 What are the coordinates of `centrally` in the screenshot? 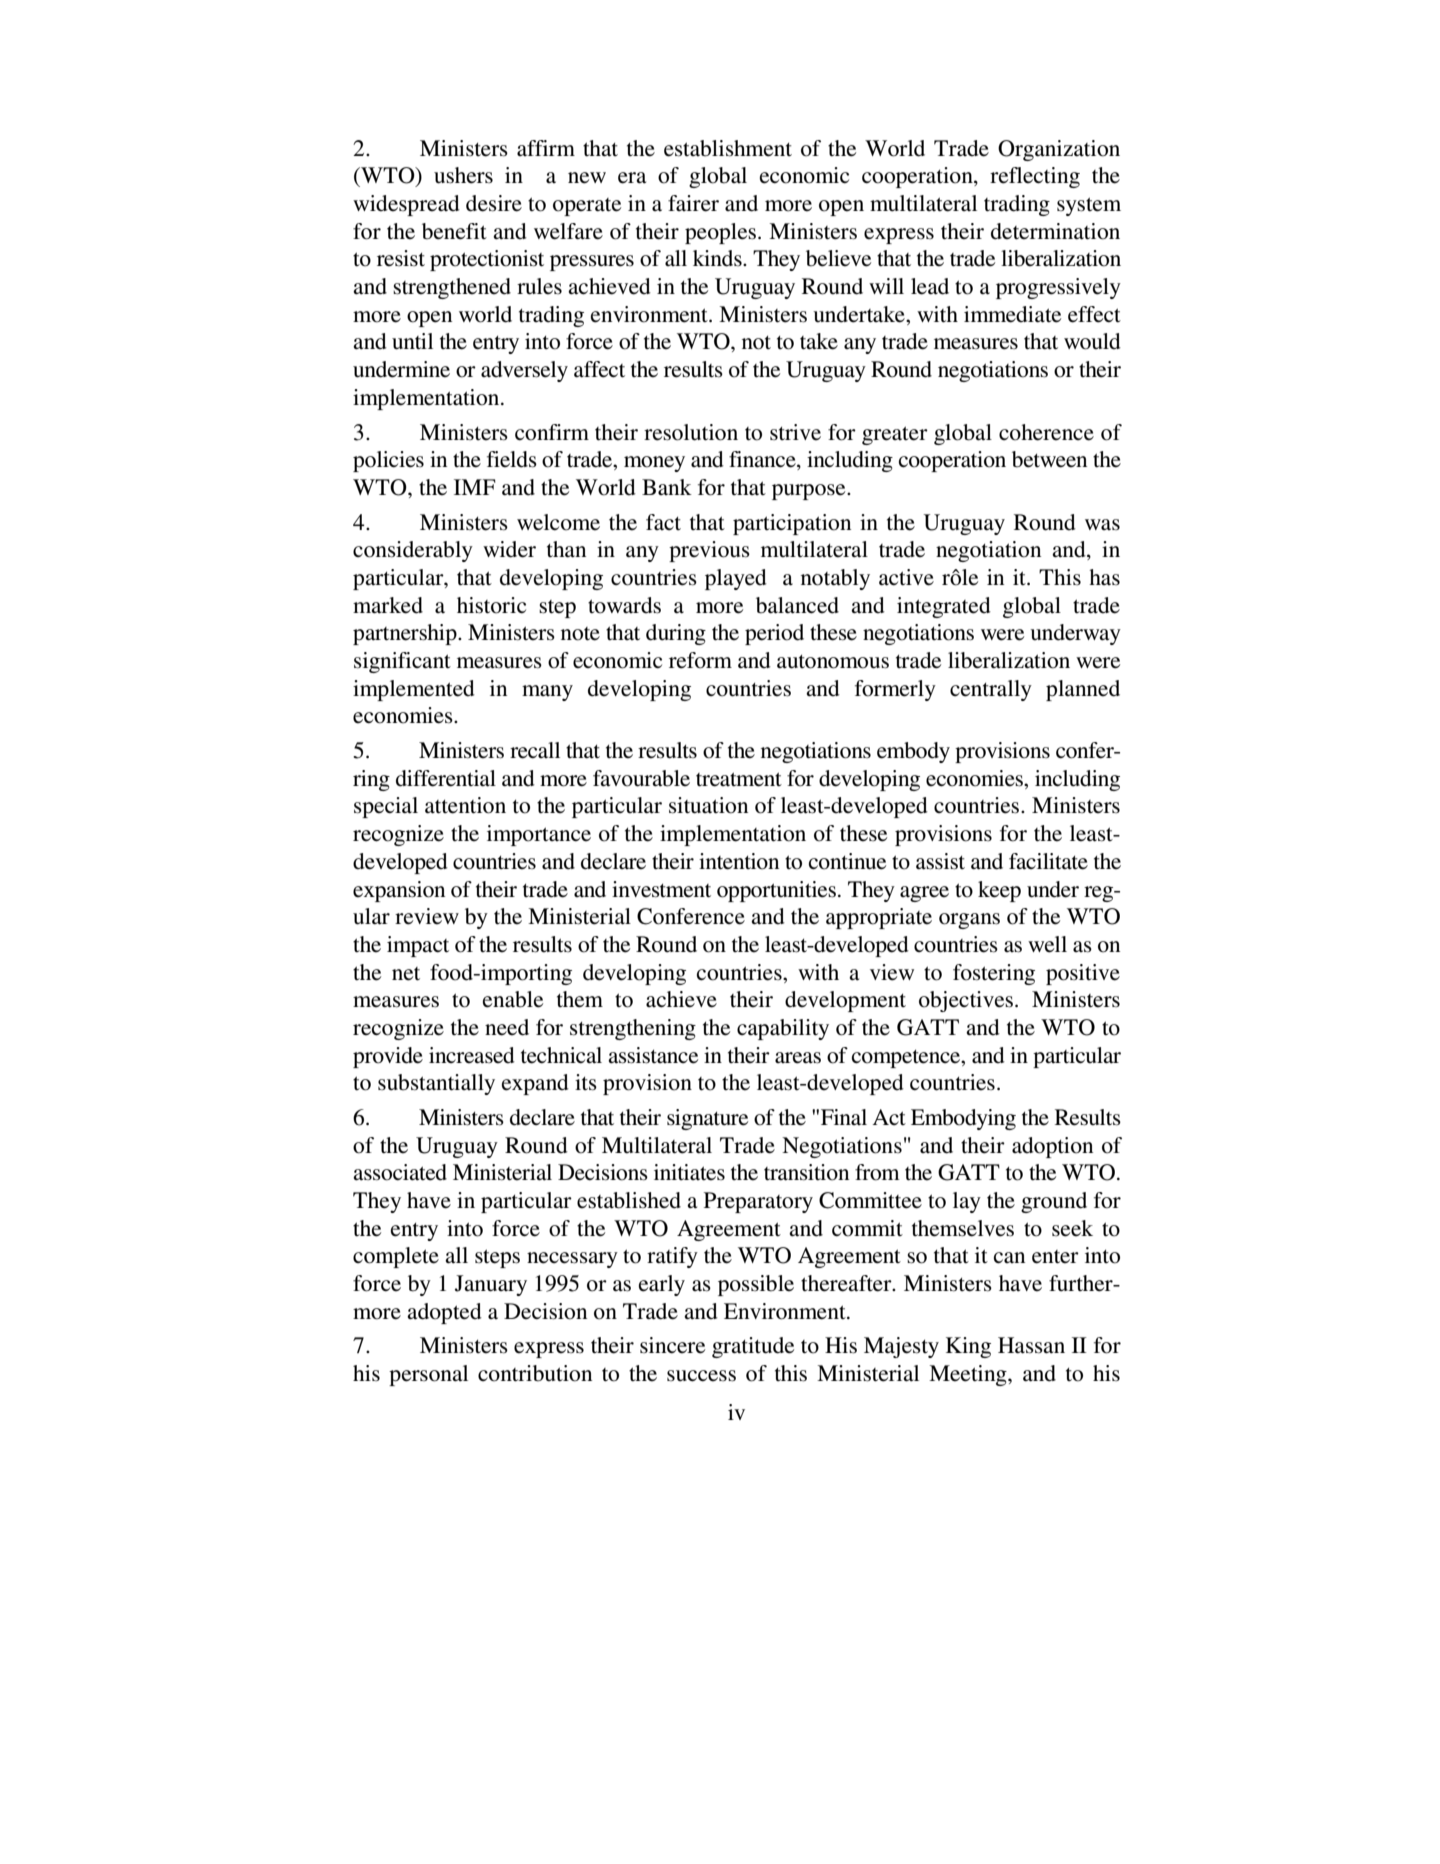 It's located at (991, 690).
